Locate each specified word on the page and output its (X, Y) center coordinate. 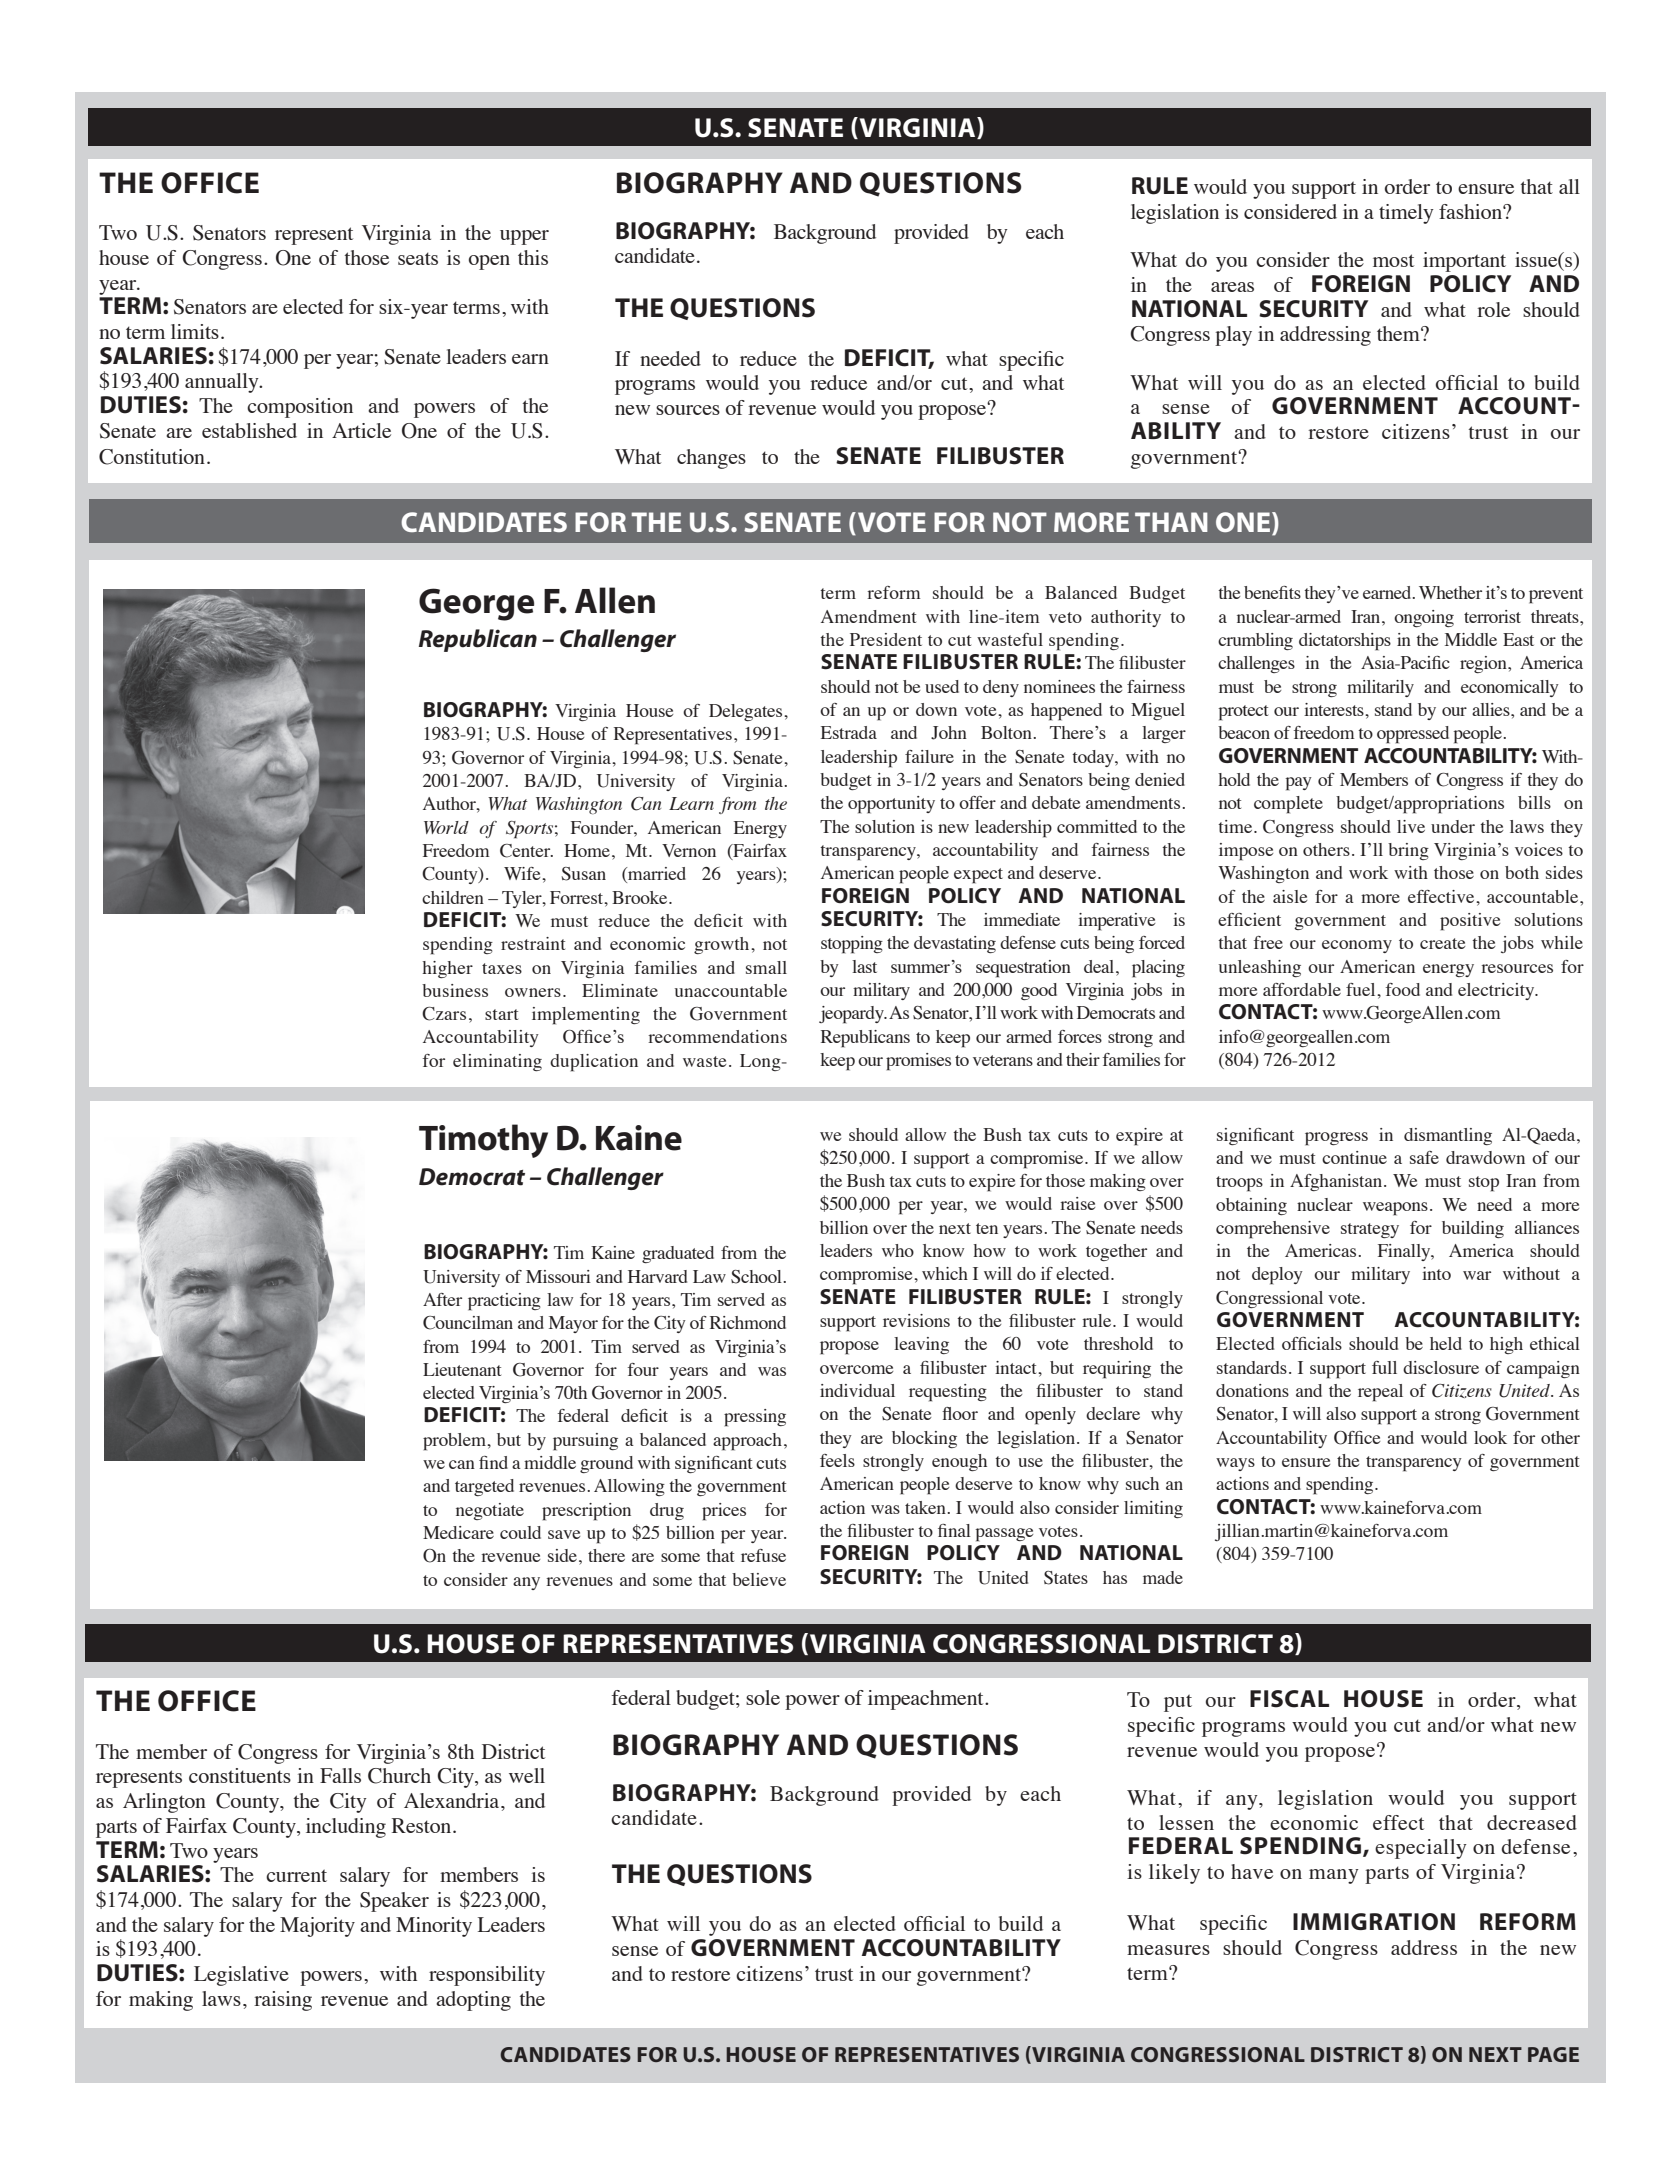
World (446, 827)
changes (711, 459)
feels (837, 1460)
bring (1408, 851)
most (1393, 260)
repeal (1380, 1393)
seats (418, 258)
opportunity (891, 805)
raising (283, 2001)
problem (455, 1442)
